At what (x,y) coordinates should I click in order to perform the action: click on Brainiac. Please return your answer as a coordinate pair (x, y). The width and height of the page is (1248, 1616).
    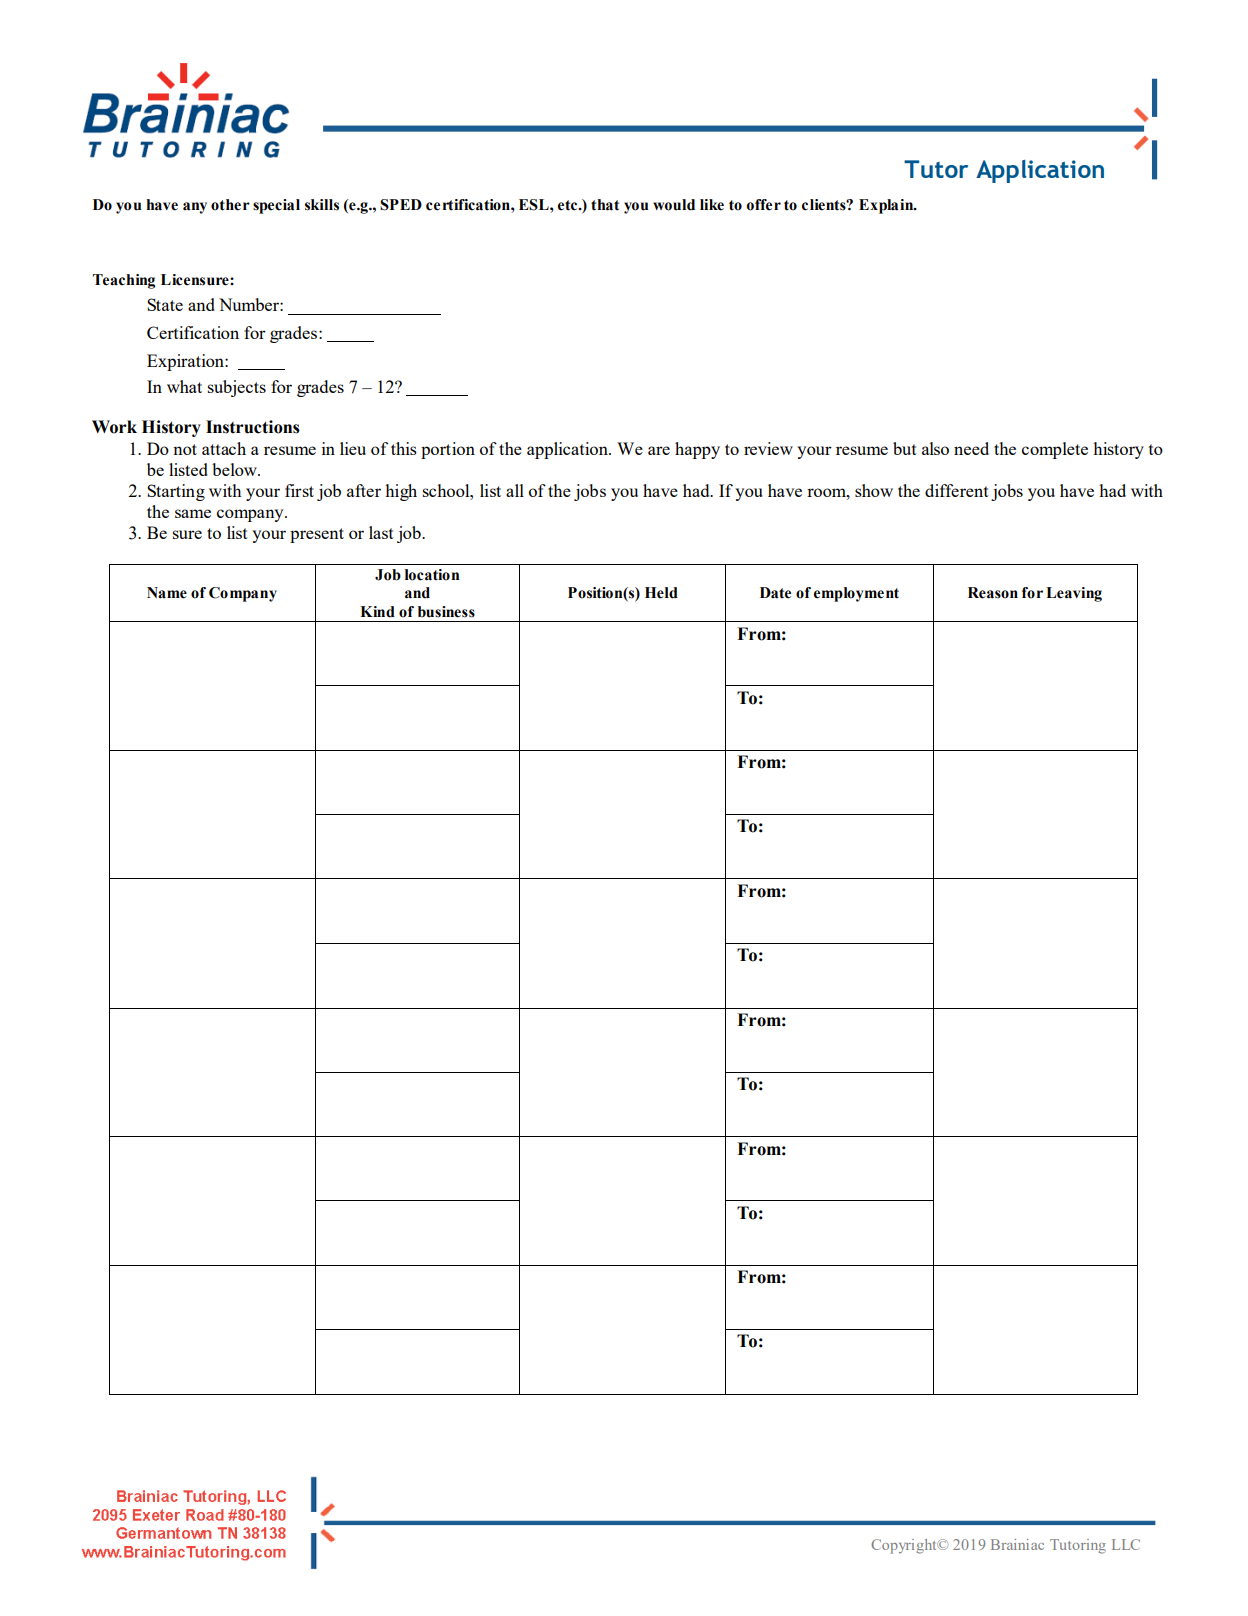
    Looking at the image, I should click on (1017, 1544).
